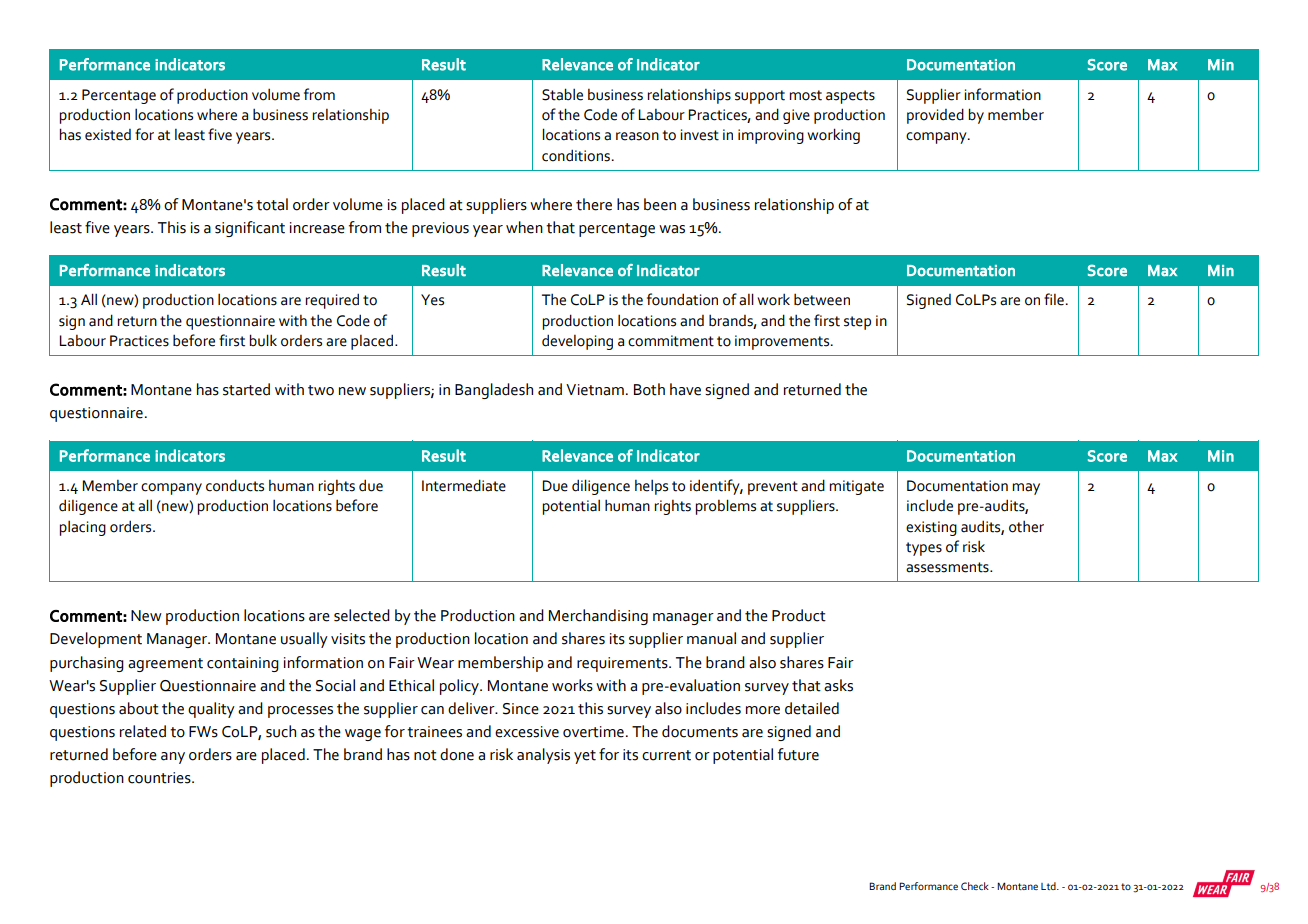 Image resolution: width=1308 pixels, height=924 pixels. What do you see at coordinates (838, 685) in the screenshot?
I see `asks` at bounding box center [838, 685].
